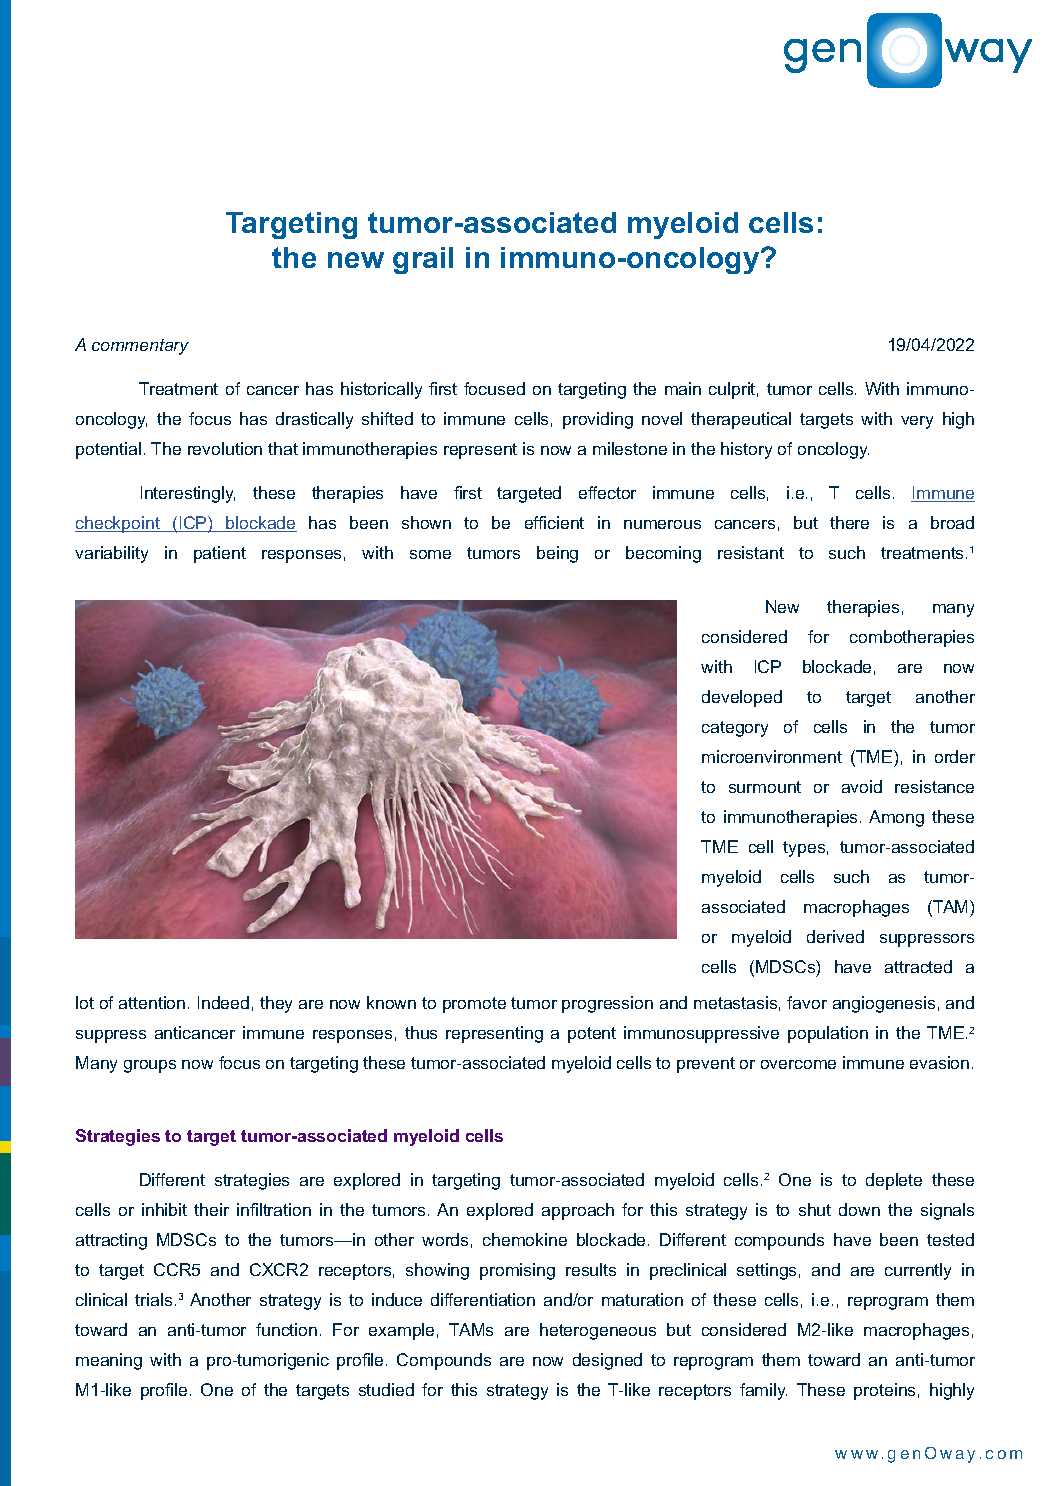 This image has height=1486, width=1051. What do you see at coordinates (598, 1331) in the image?
I see `heterogeneous` at bounding box center [598, 1331].
